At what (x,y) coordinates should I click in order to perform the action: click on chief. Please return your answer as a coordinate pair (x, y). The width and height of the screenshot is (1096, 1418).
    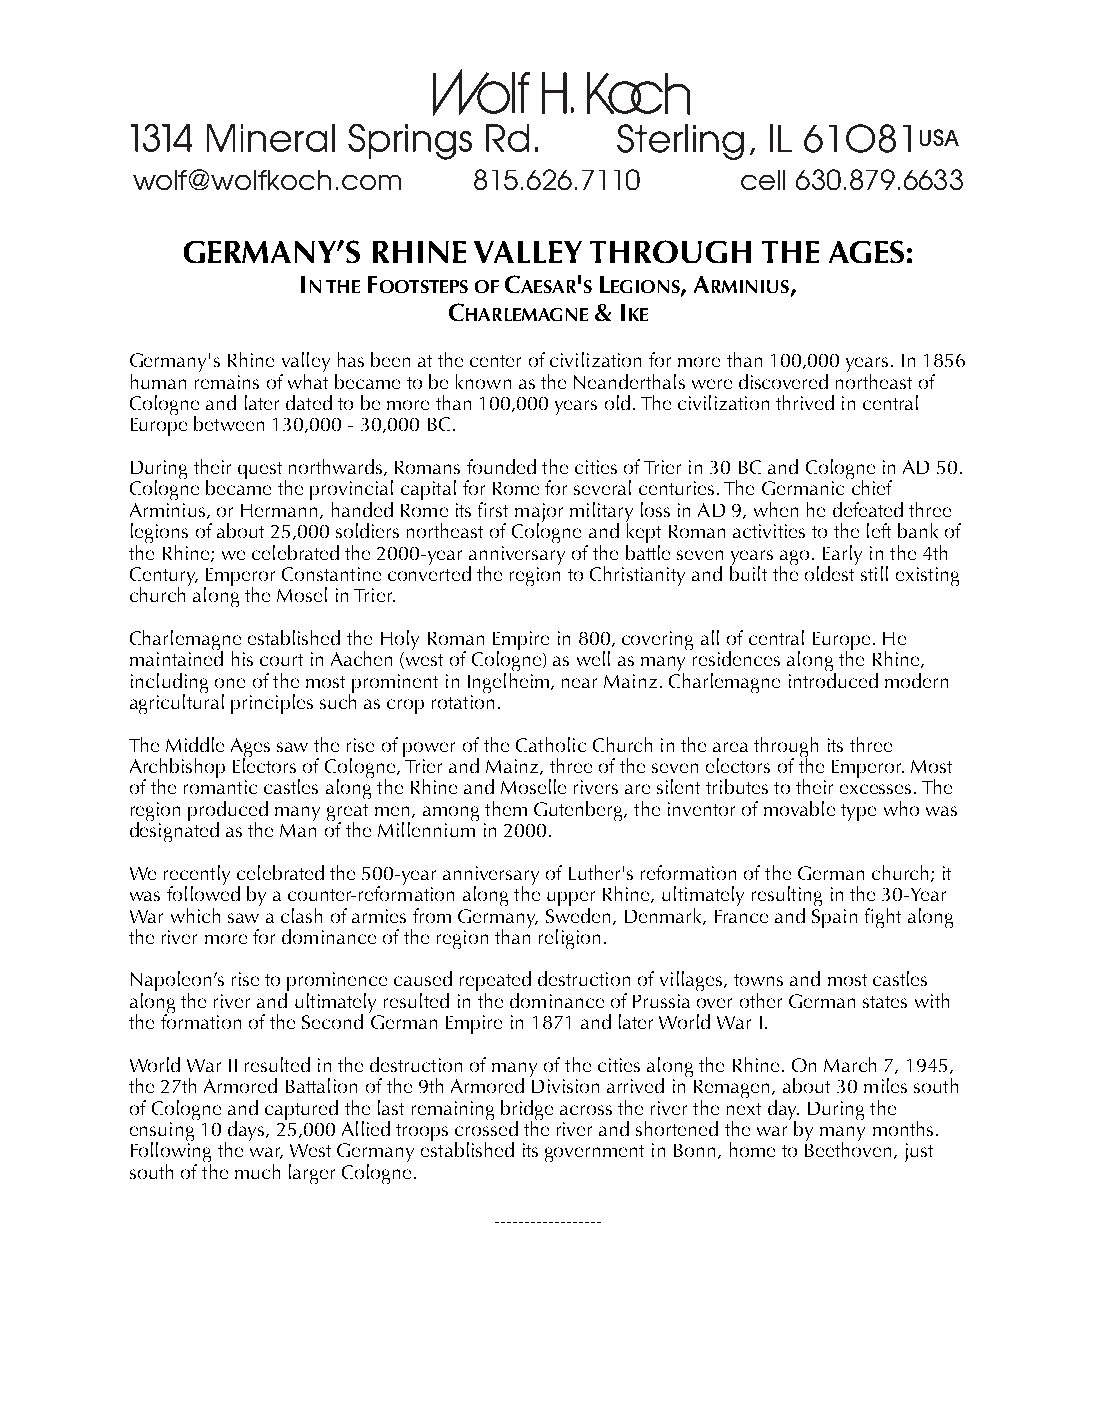
    Looking at the image, I should click on (871, 486).
